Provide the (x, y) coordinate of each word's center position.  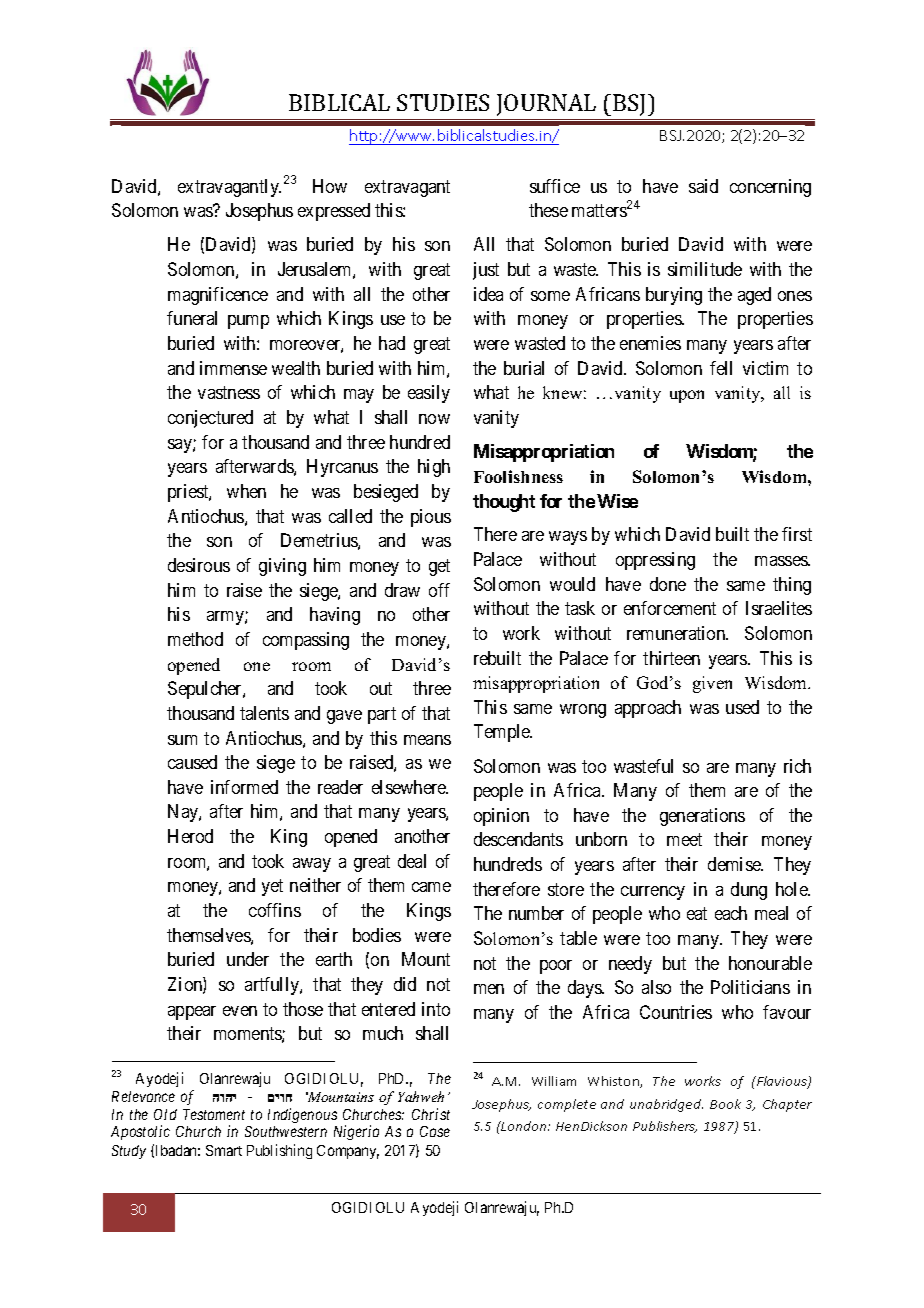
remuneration (677, 633)
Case (435, 1131)
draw (402, 590)
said (703, 186)
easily (429, 394)
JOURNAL (546, 105)
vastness (229, 392)
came (431, 887)
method (195, 639)
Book (725, 1104)
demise (735, 864)
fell (721, 368)
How (330, 186)
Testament (214, 1114)
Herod (190, 836)
